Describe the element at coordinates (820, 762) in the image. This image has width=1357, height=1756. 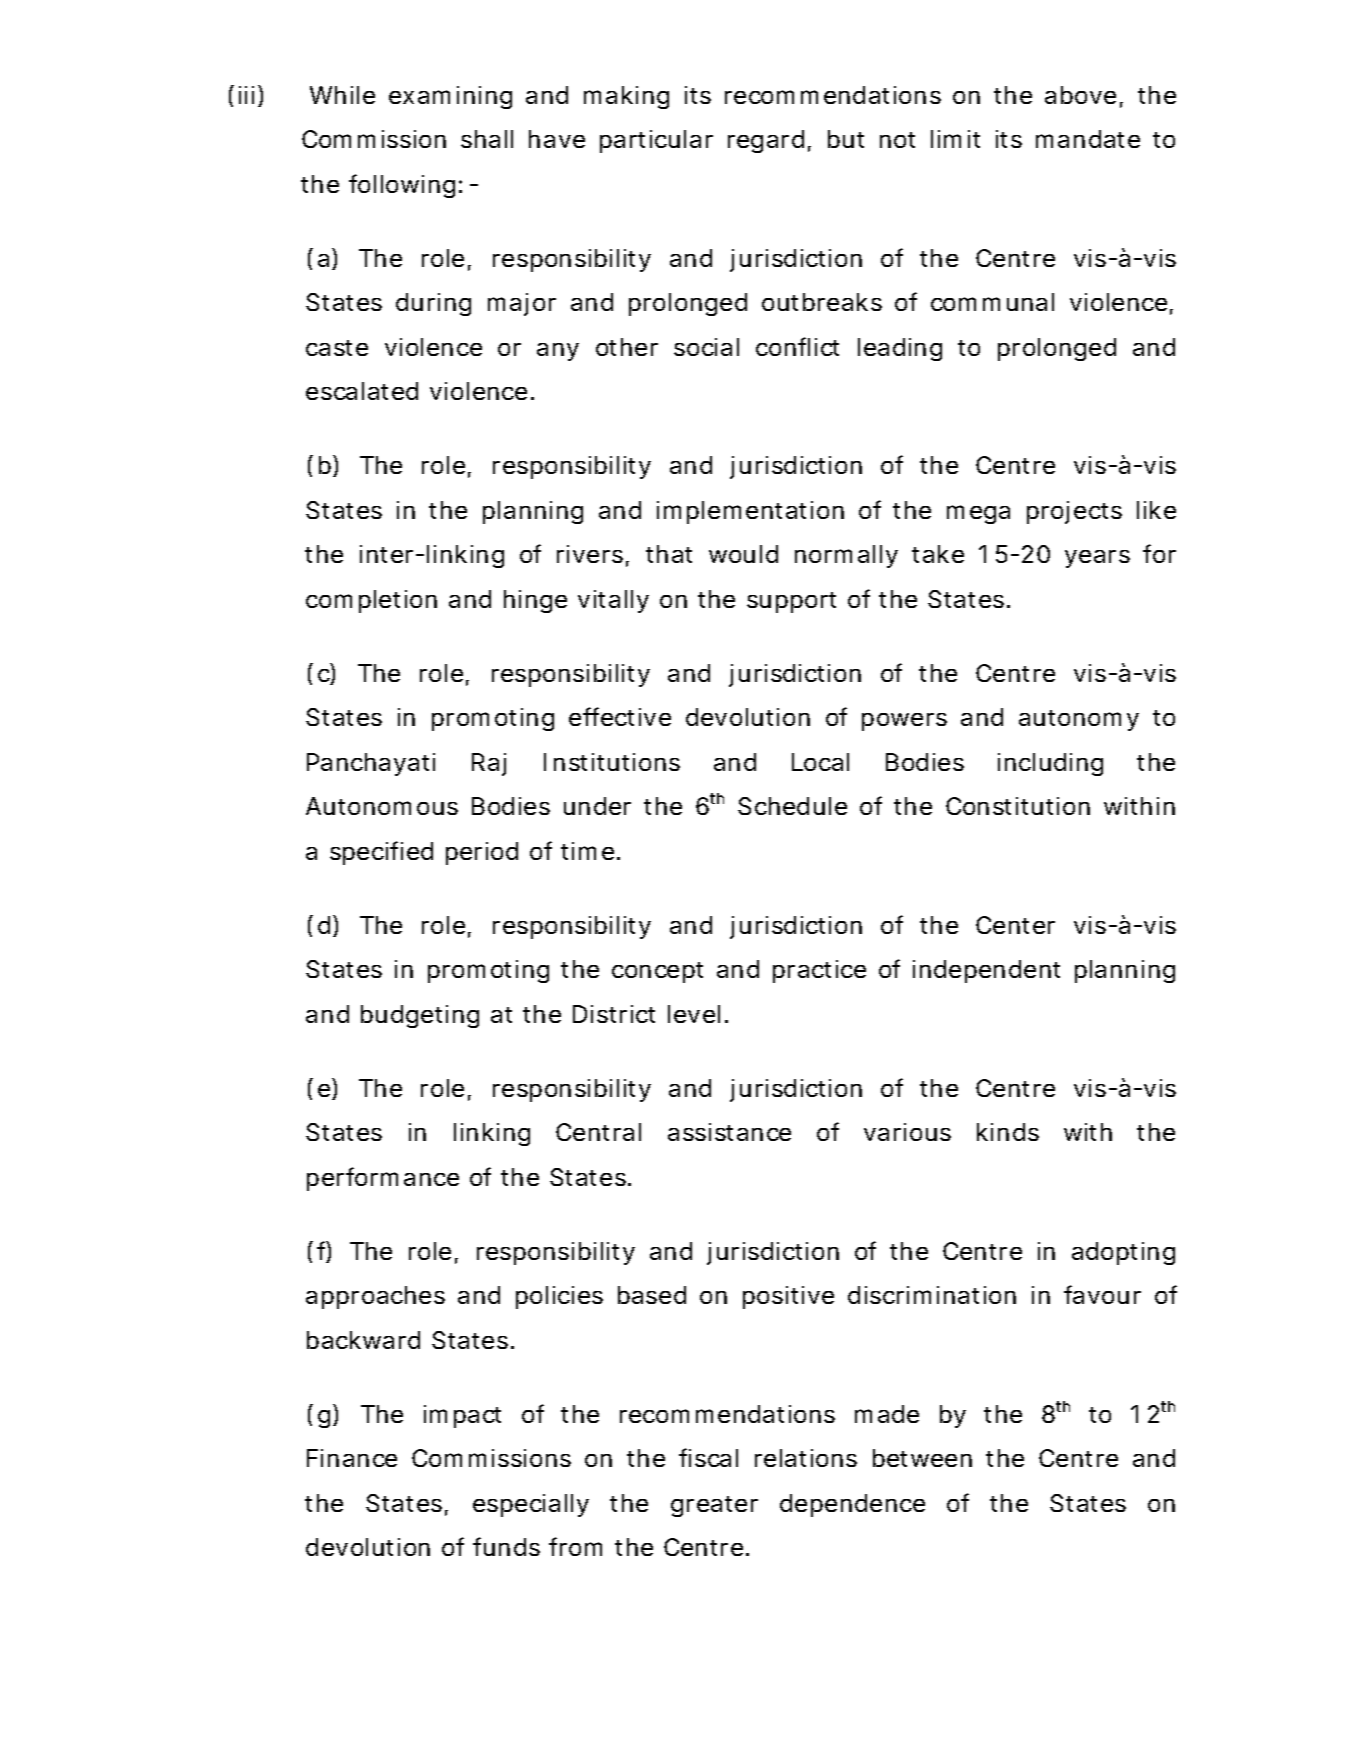
I see `Local` at that location.
